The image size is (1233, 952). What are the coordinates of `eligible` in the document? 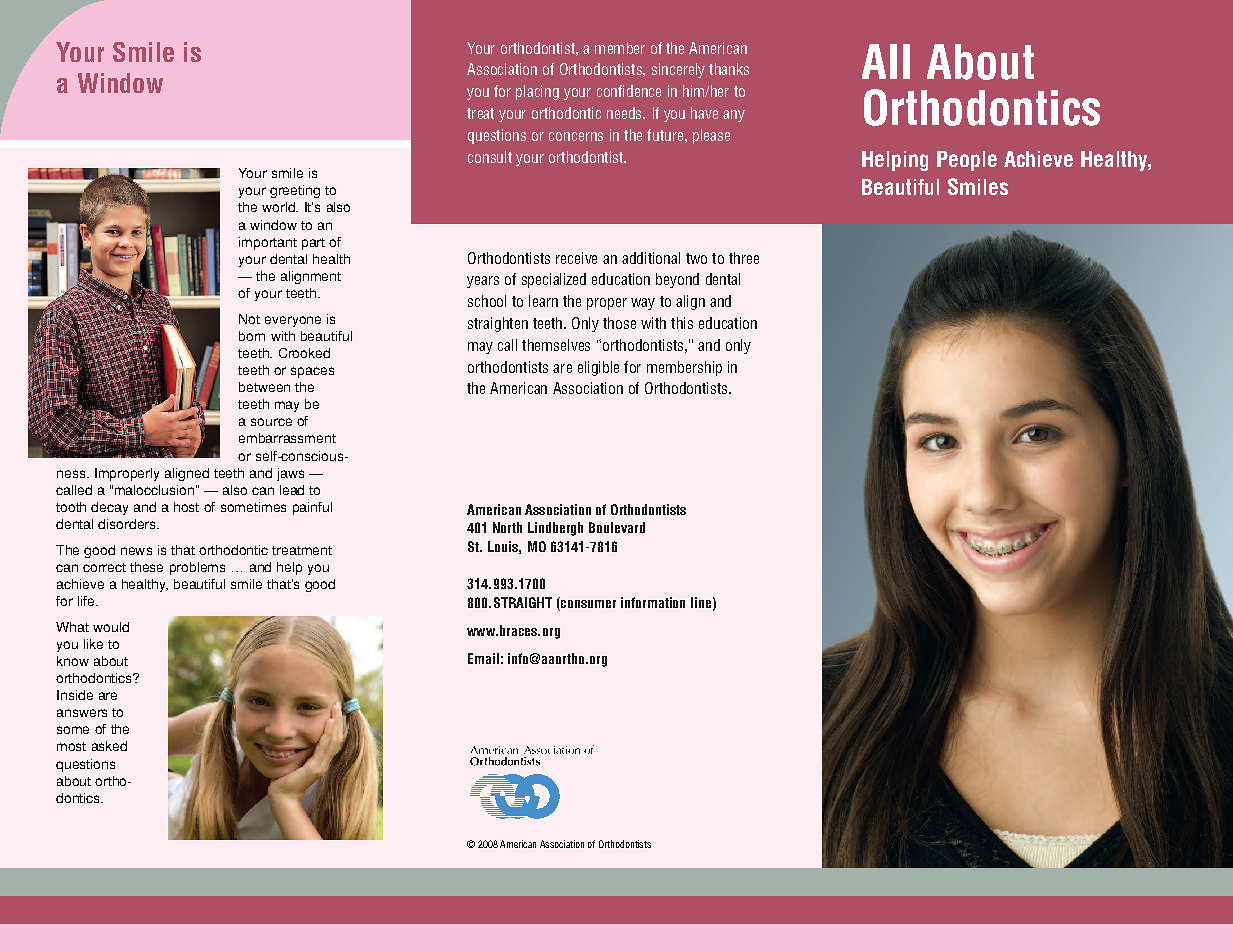 It's located at (598, 368).
